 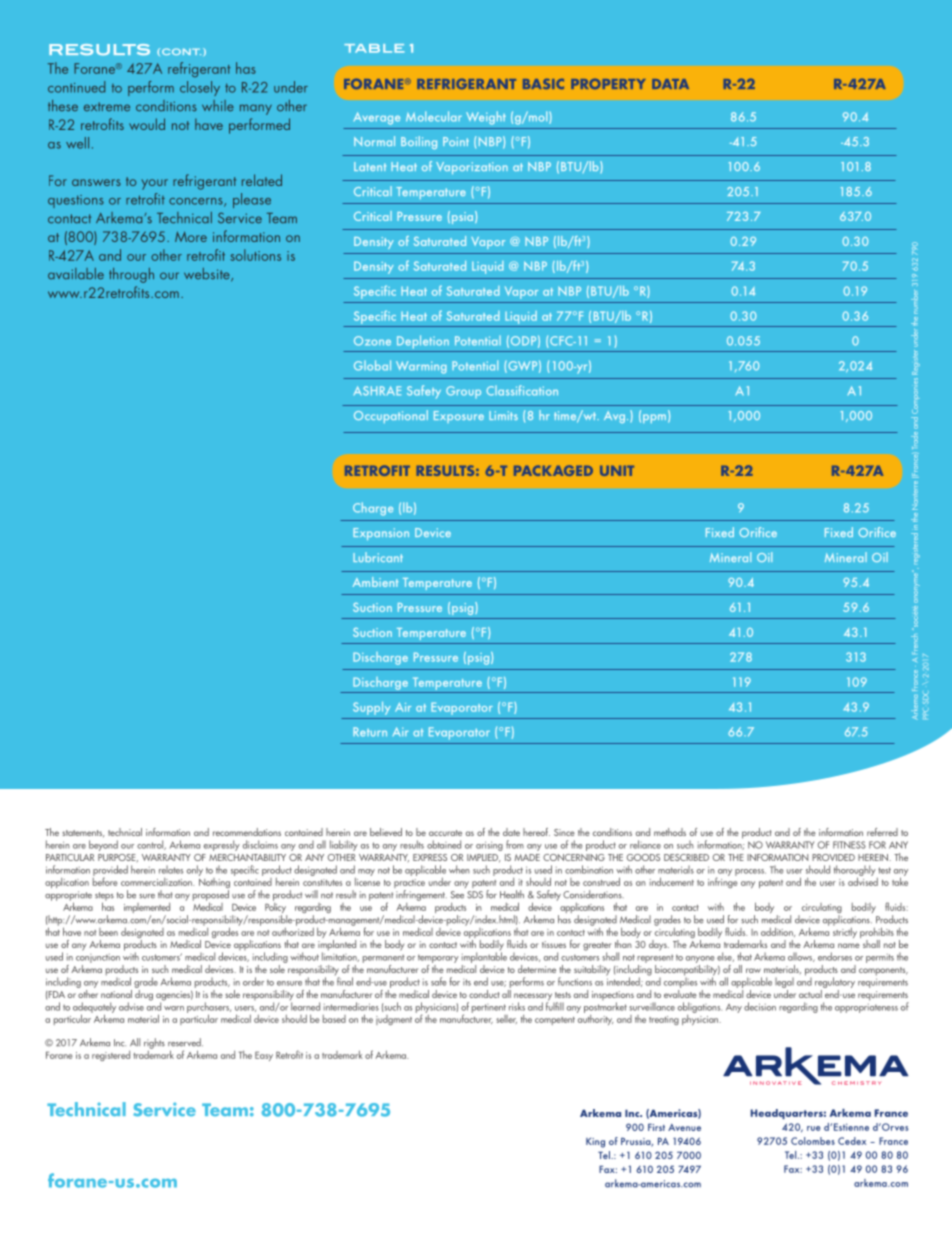 I want to click on Group, so click(x=463, y=392).
